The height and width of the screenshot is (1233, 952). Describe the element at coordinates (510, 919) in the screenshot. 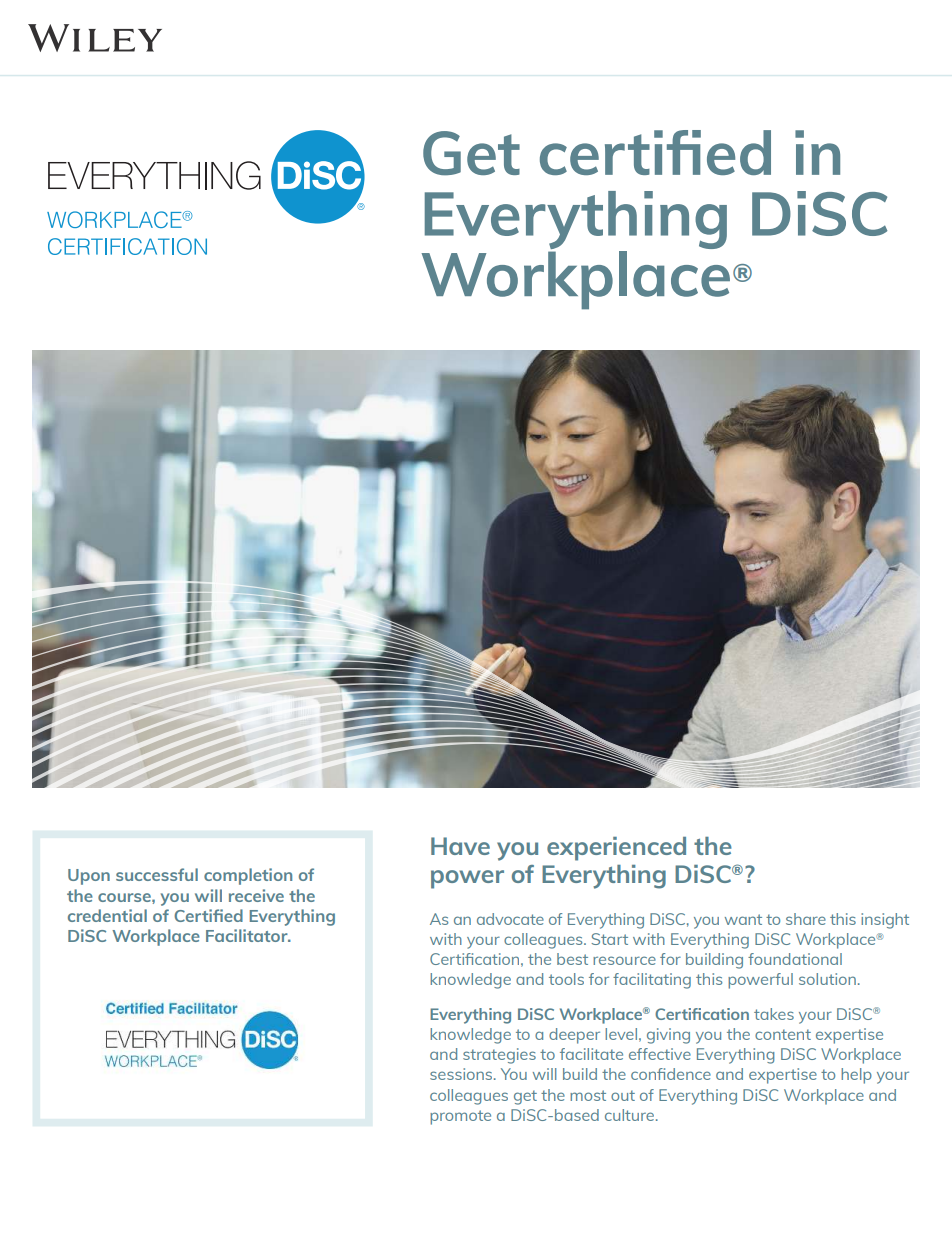

I see `advocate` at that location.
